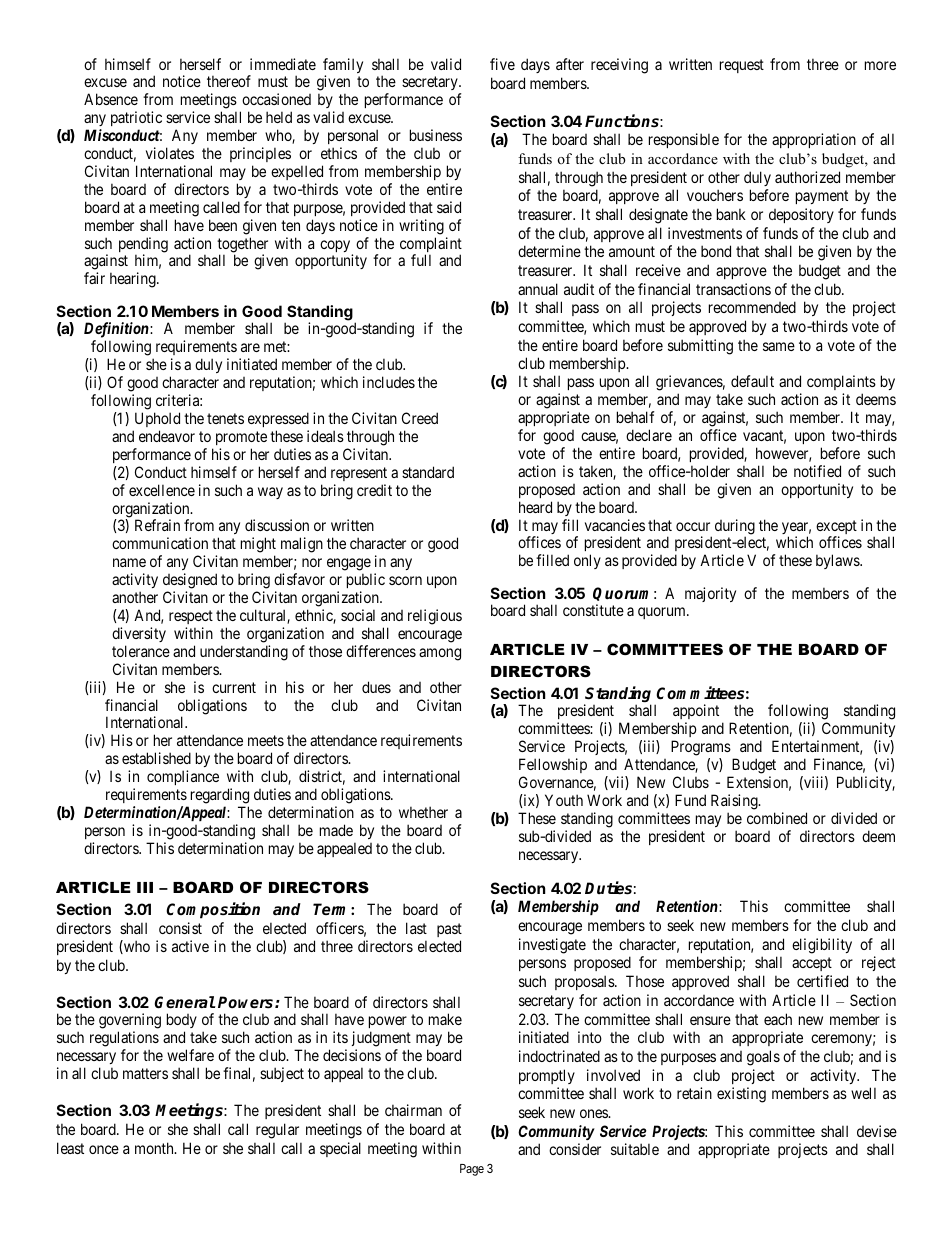 The image size is (952, 1233). What do you see at coordinates (779, 346) in the image?
I see `same` at bounding box center [779, 346].
